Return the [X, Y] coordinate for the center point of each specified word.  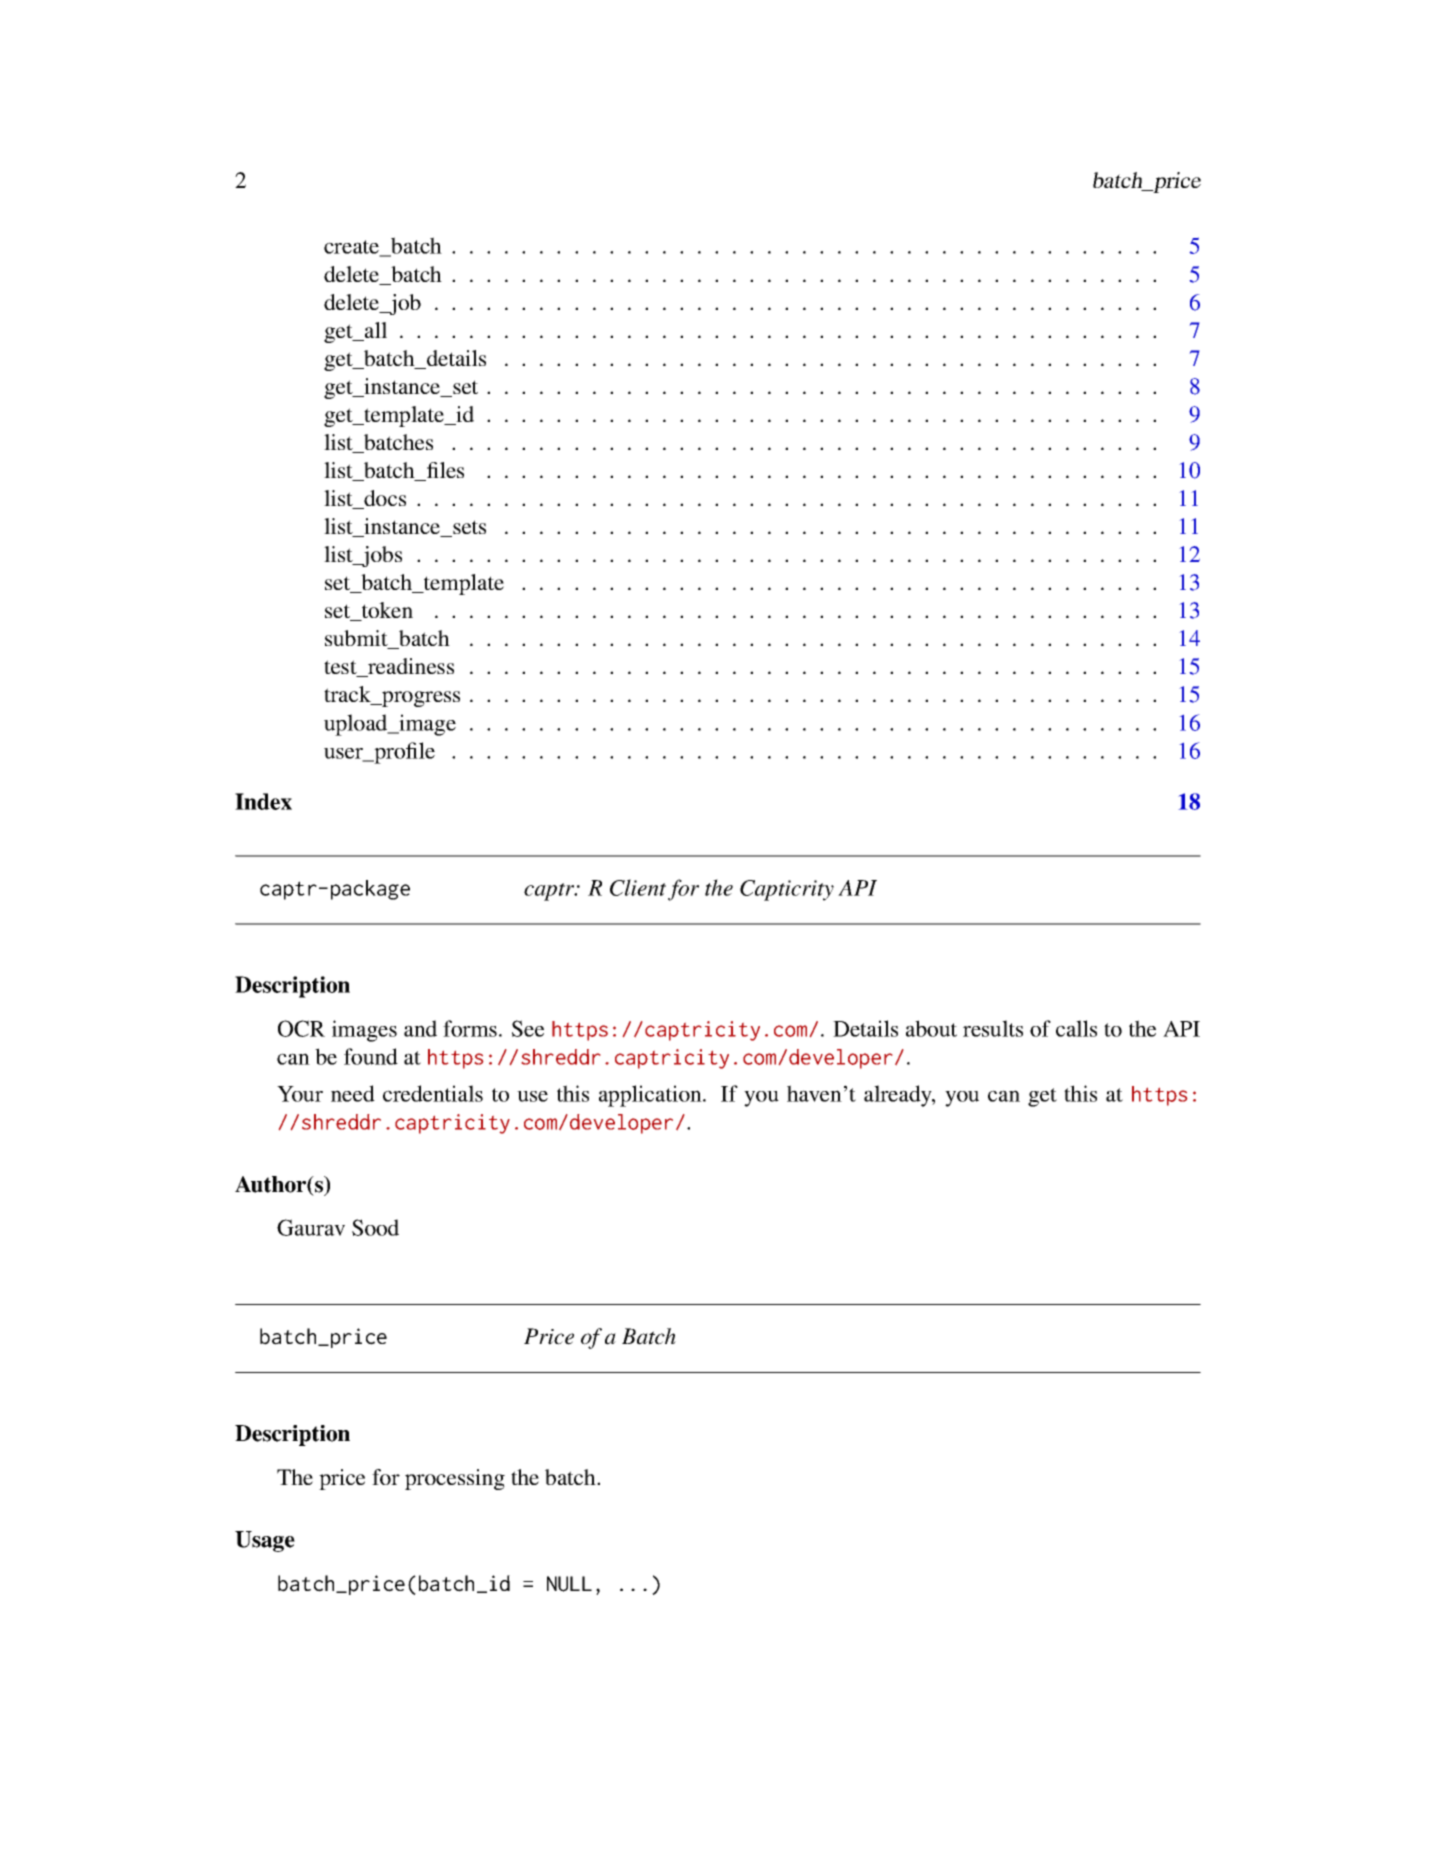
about [931, 1028]
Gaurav [311, 1227]
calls [1076, 1028]
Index [263, 801]
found [371, 1056]
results [993, 1028]
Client [638, 887]
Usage [265, 1541]
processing [455, 1479]
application [651, 1096]
